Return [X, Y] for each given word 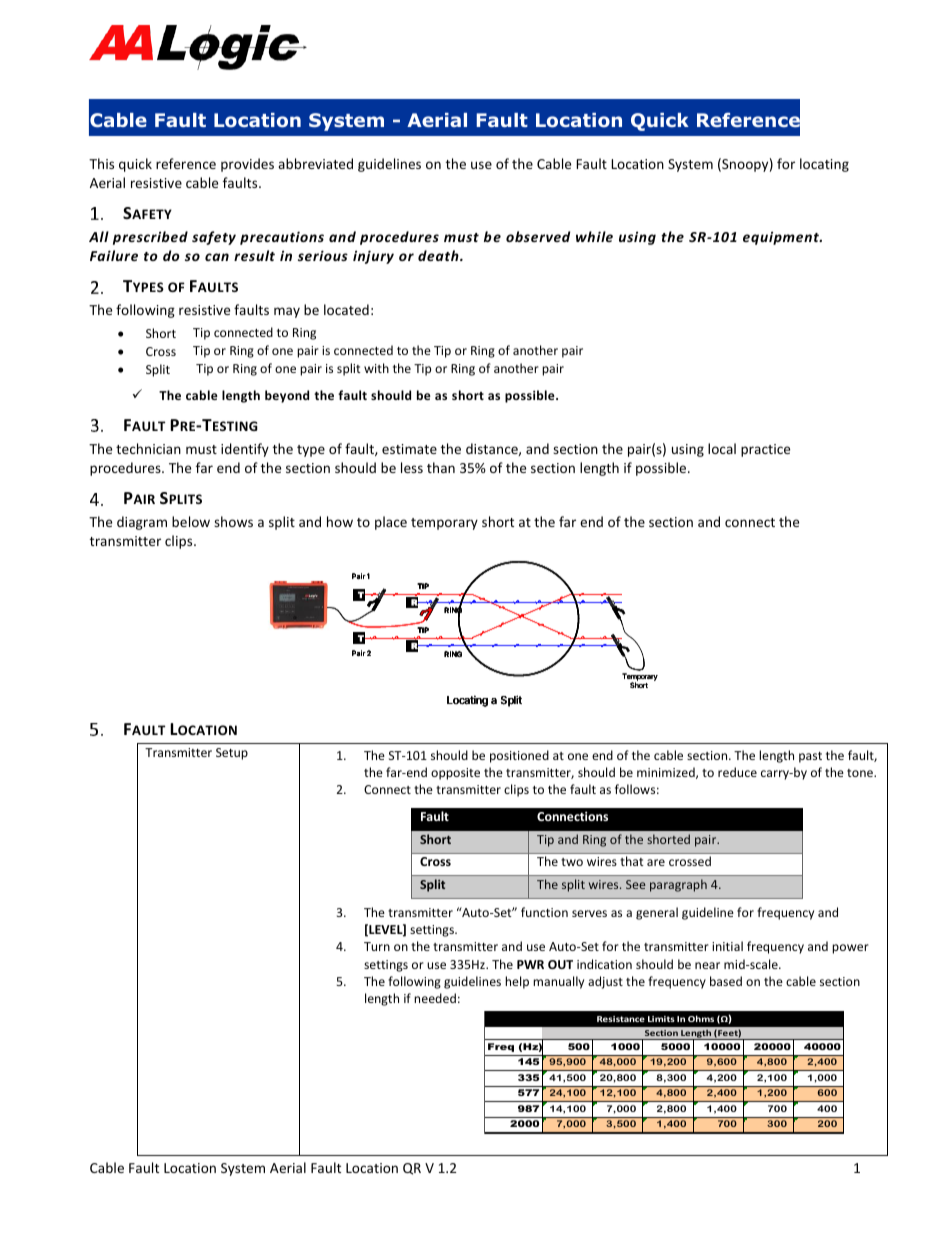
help [517, 982]
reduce [737, 772]
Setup [232, 754]
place [391, 523]
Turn [377, 946]
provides [247, 165]
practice [765, 450]
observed [538, 236]
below [191, 521]
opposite [455, 774]
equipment [782, 238]
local [722, 448]
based [726, 981]
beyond [287, 396]
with [376, 368]
